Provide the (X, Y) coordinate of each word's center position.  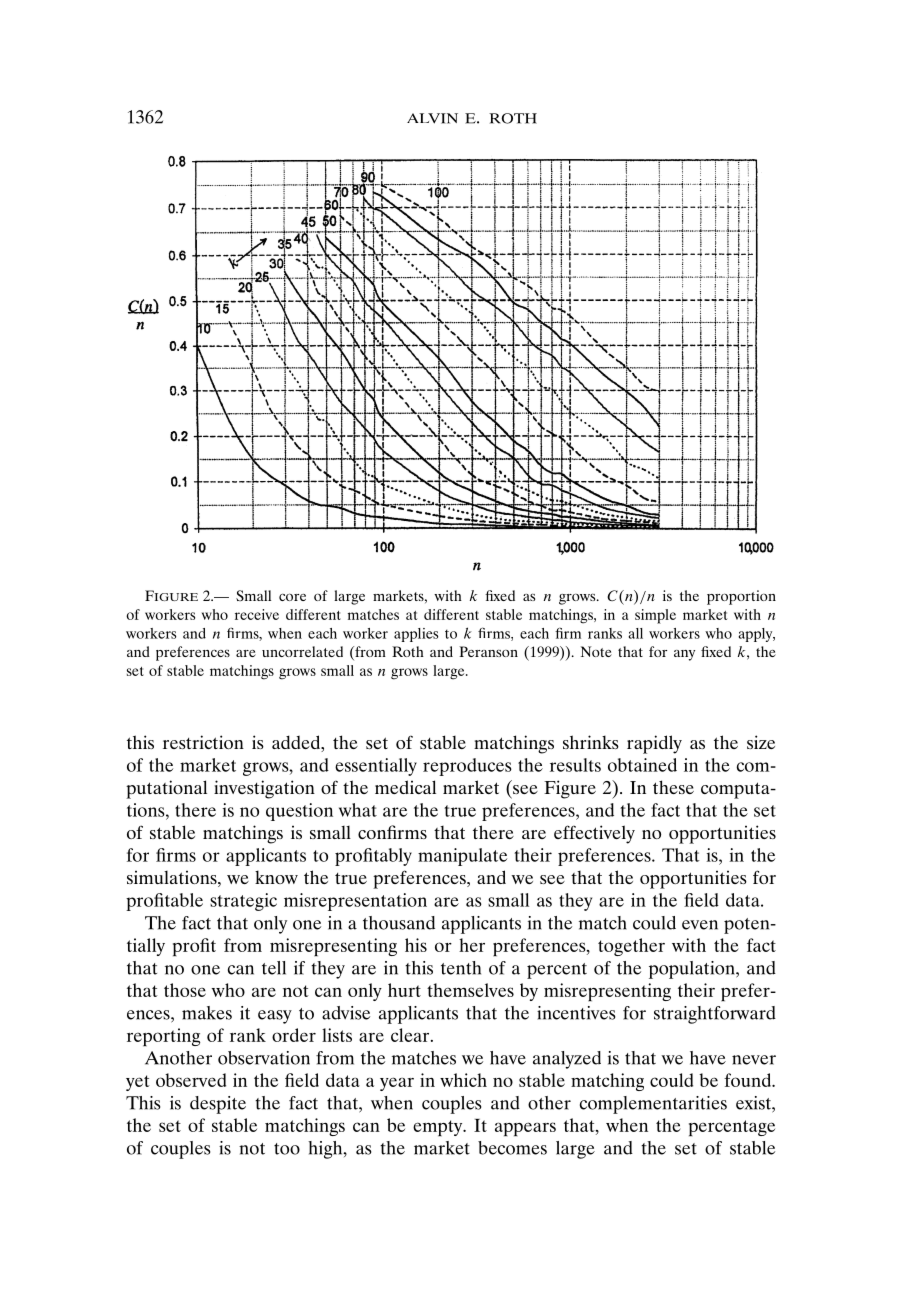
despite (218, 1105)
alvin (432, 118)
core (292, 597)
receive (257, 614)
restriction (203, 742)
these (673, 787)
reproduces (467, 767)
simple (655, 616)
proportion (741, 597)
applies (416, 635)
